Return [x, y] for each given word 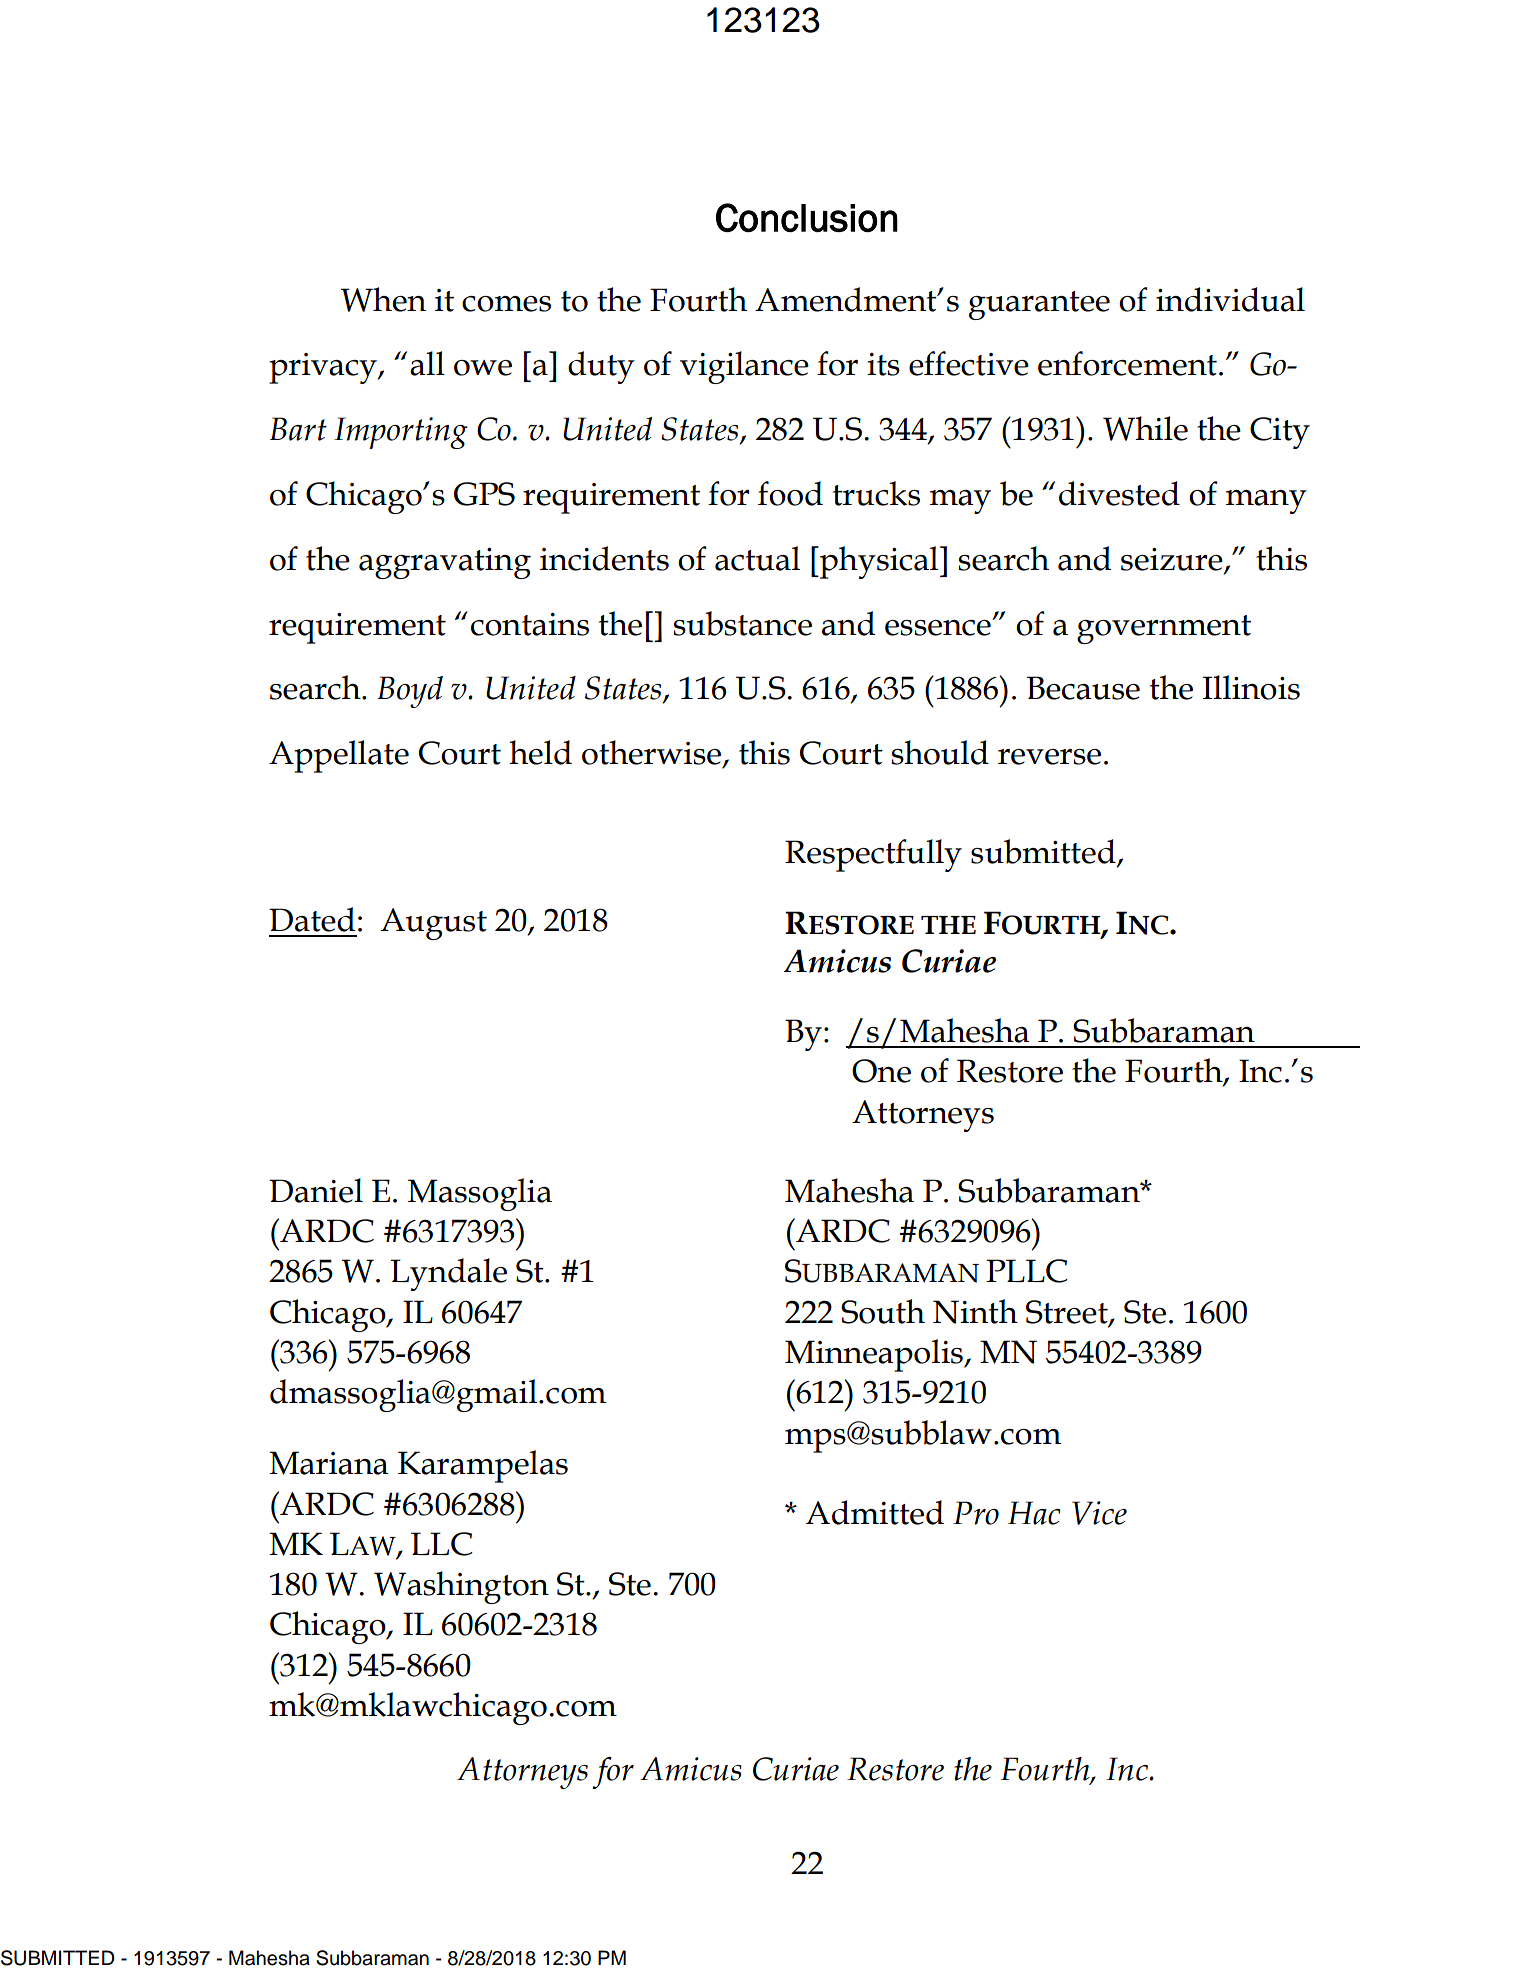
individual [1230, 299]
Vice [1099, 1513]
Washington [461, 1587]
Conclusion [807, 217]
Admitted [875, 1512]
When [383, 299]
